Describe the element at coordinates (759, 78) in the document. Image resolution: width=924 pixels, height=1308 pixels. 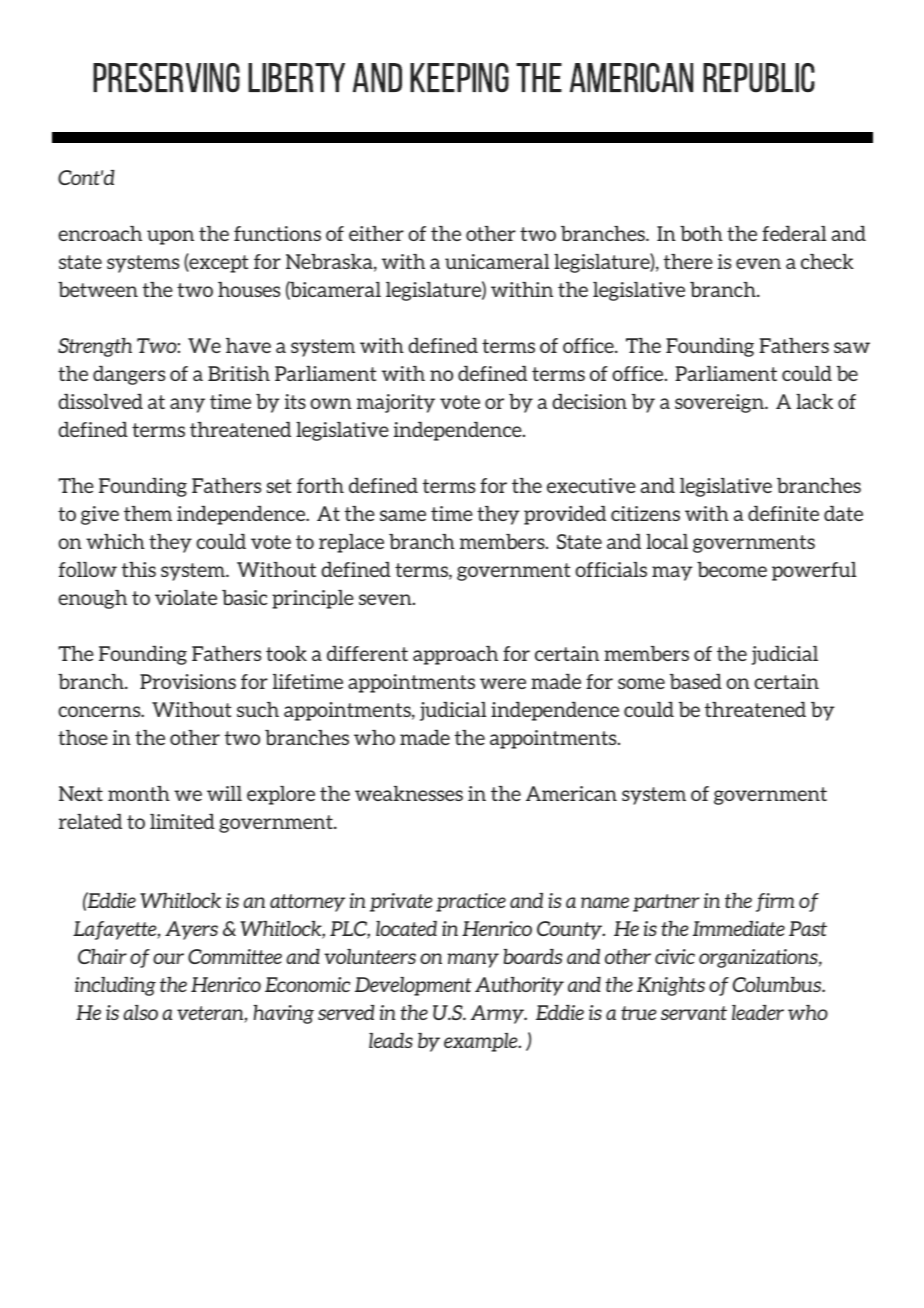
I see `REPUBLIC` at that location.
